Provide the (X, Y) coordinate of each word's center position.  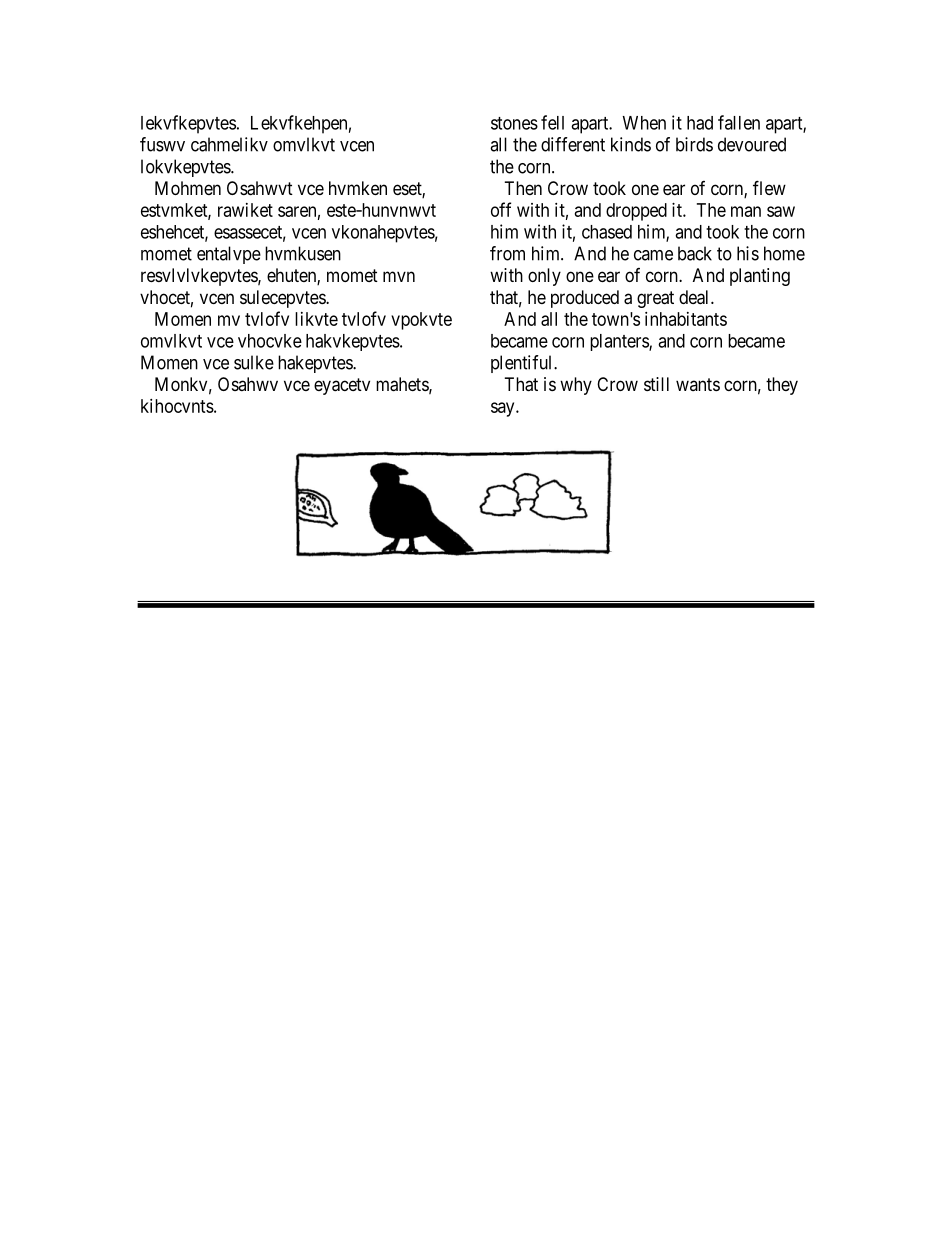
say (504, 409)
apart (591, 125)
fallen (739, 122)
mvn (399, 276)
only (544, 277)
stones (514, 123)
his (748, 253)
